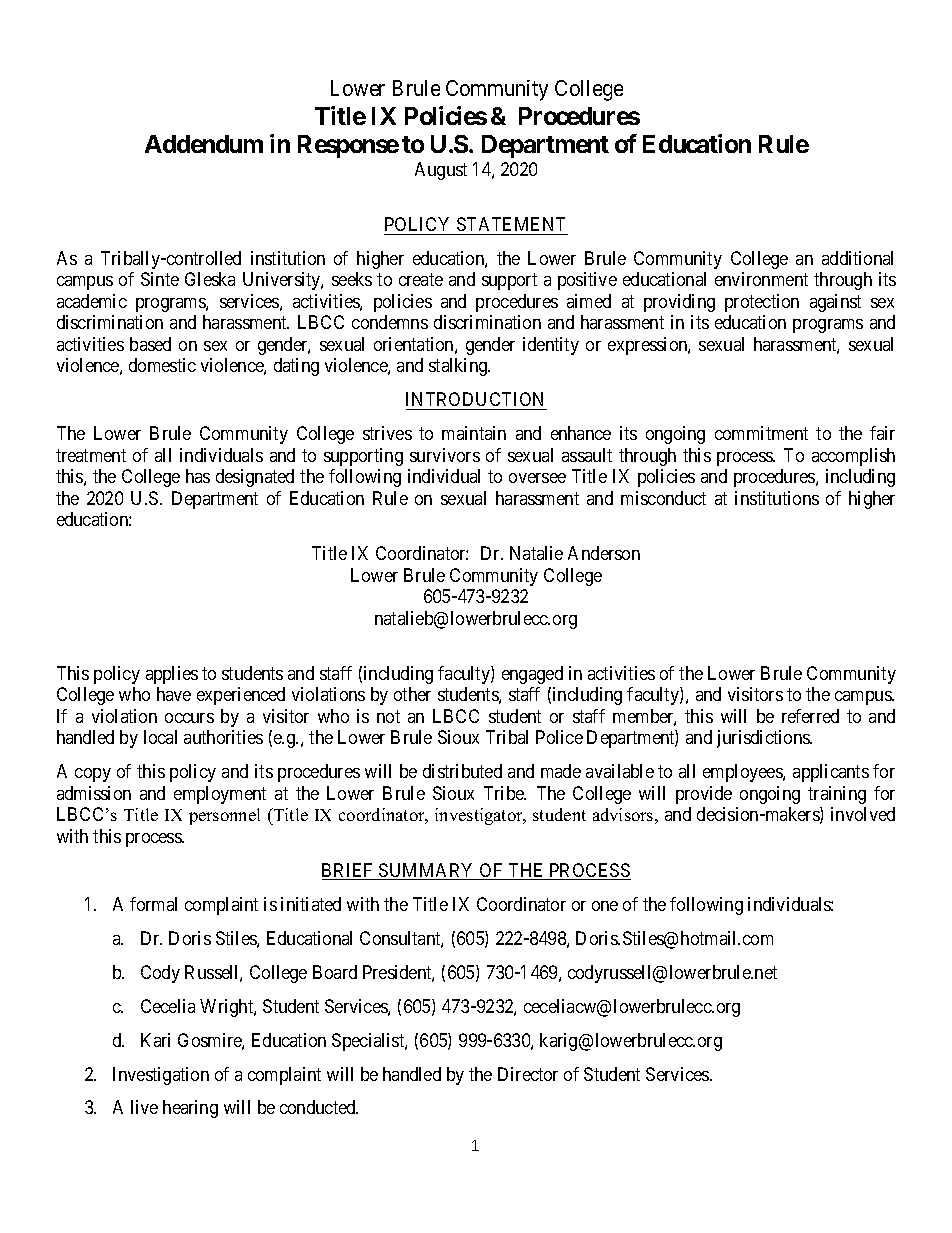 The height and width of the screenshot is (1233, 952). What do you see at coordinates (441, 171) in the screenshot?
I see `August` at bounding box center [441, 171].
